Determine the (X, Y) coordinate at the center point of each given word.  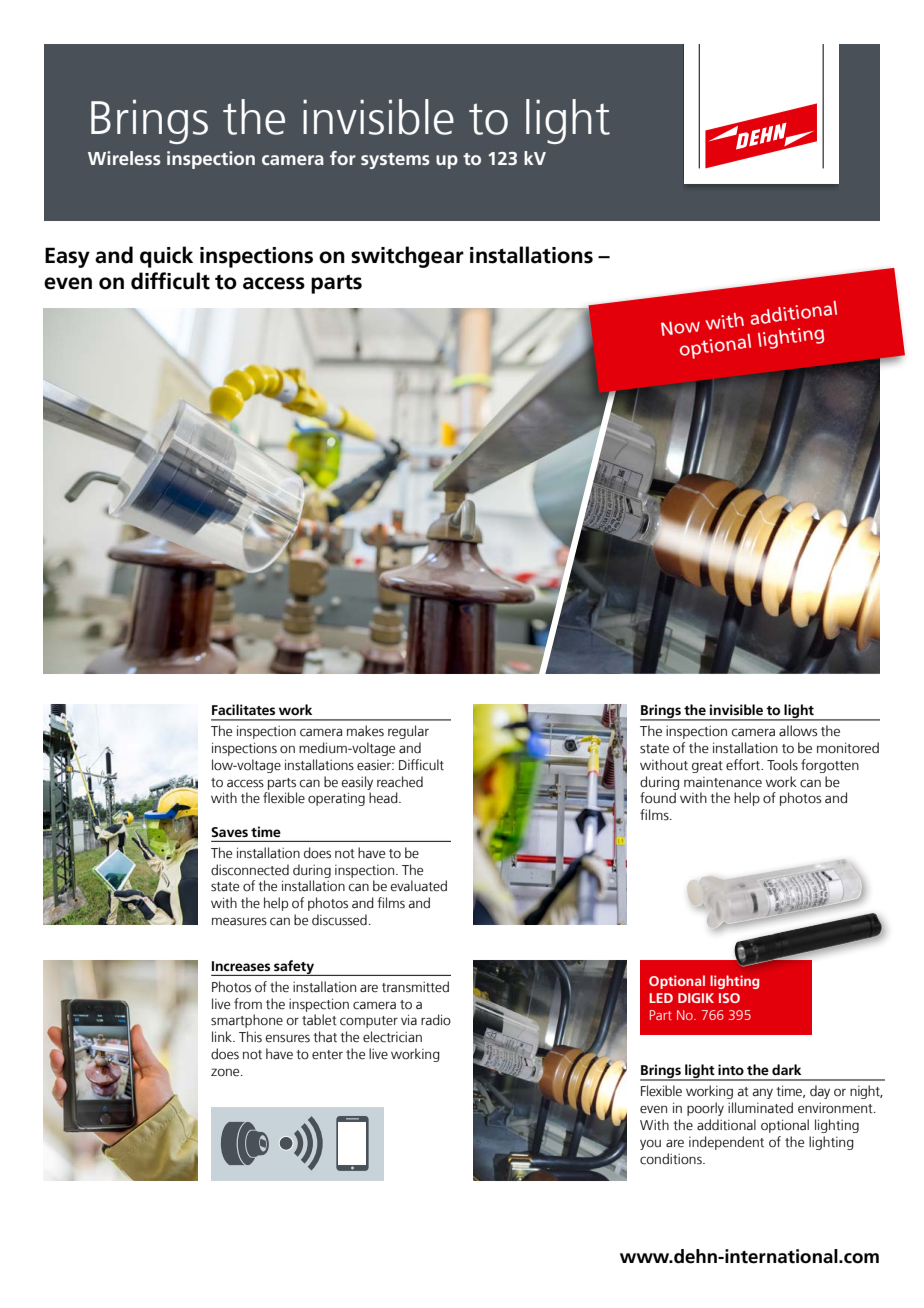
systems (395, 161)
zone (226, 1072)
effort (744, 765)
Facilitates (243, 709)
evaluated (418, 886)
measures (239, 922)
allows (798, 731)
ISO (729, 998)
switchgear (407, 257)
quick (166, 257)
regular (408, 732)
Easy (67, 257)
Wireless (124, 158)
